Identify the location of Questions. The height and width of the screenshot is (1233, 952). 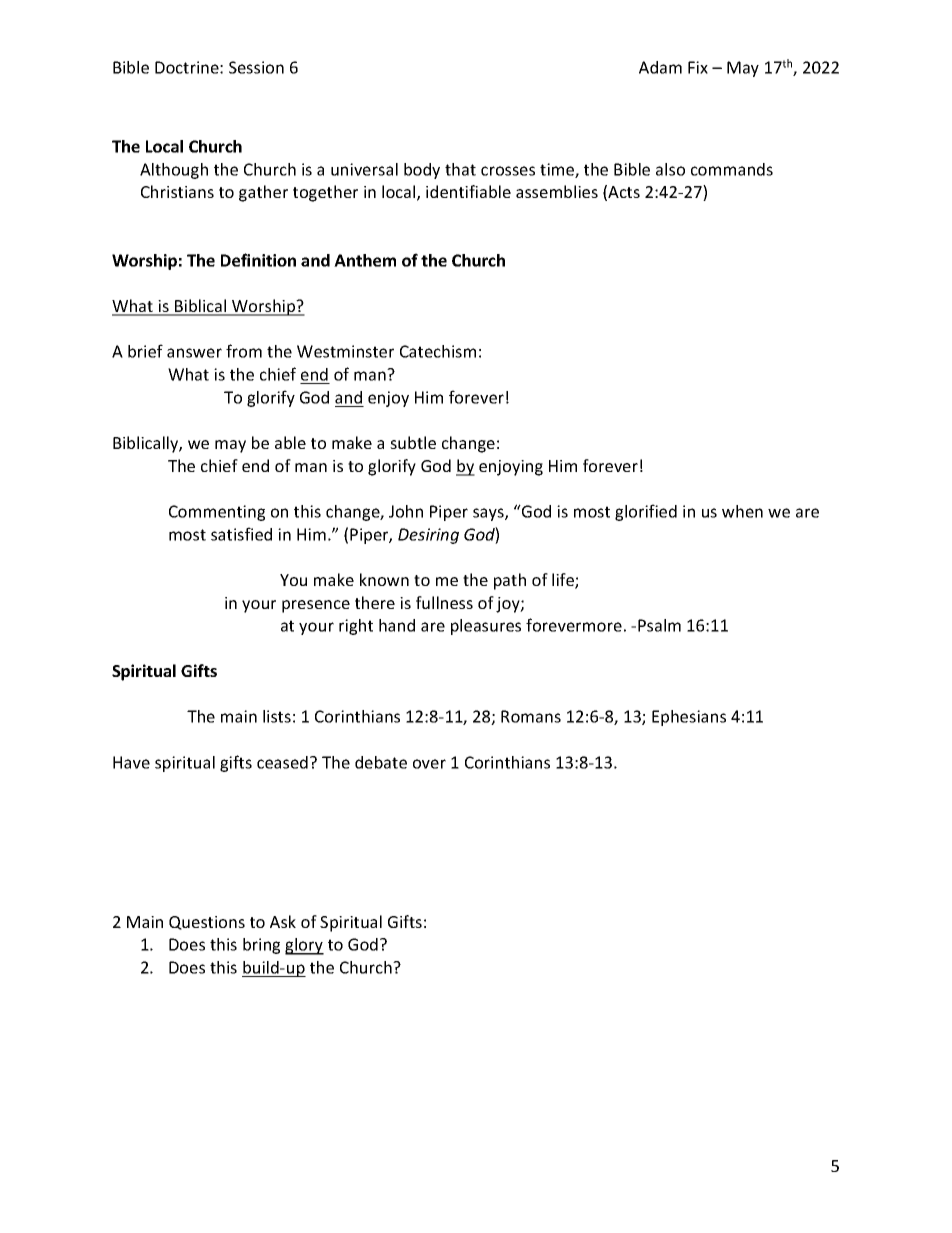
(207, 923).
